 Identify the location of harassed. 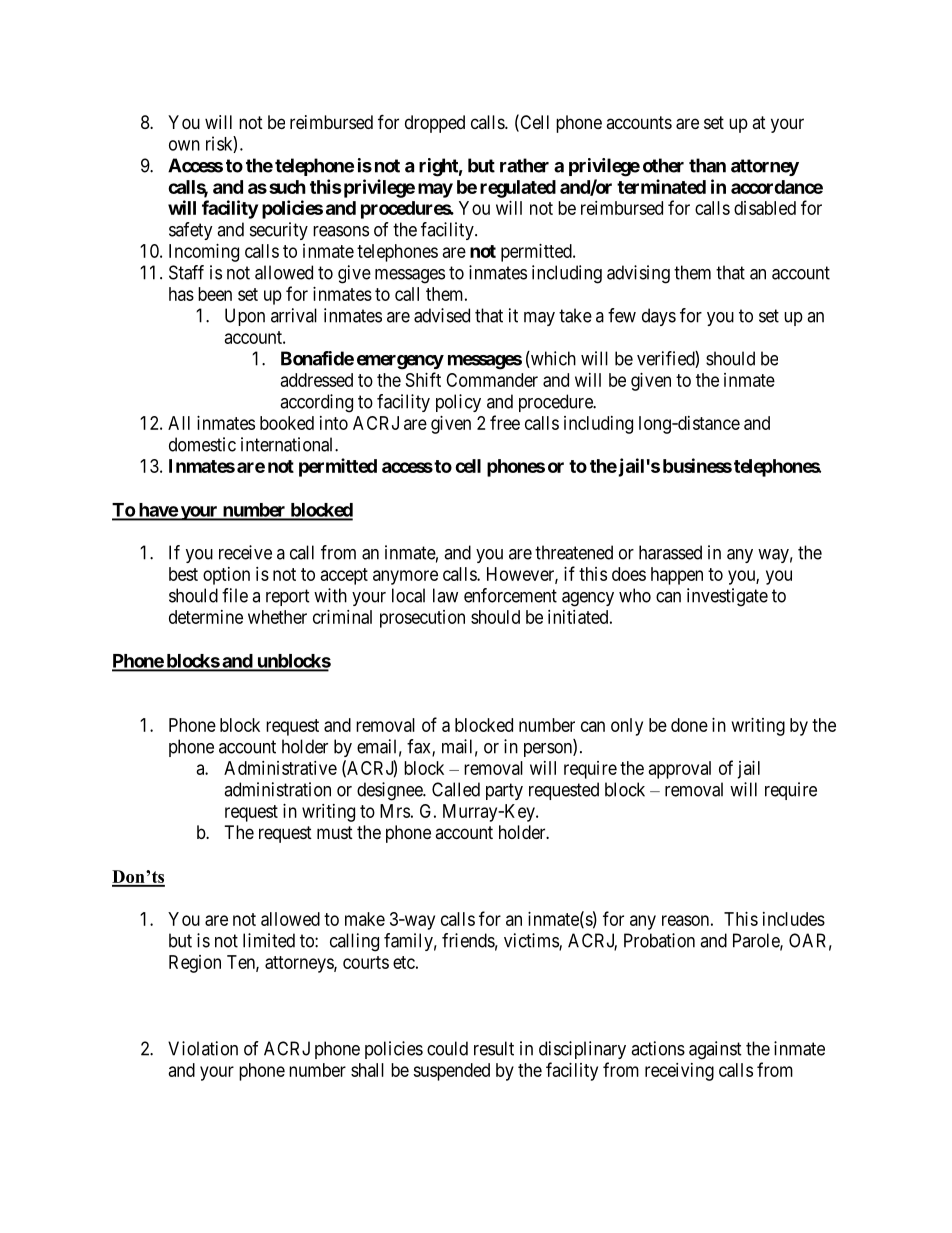
(670, 552).
